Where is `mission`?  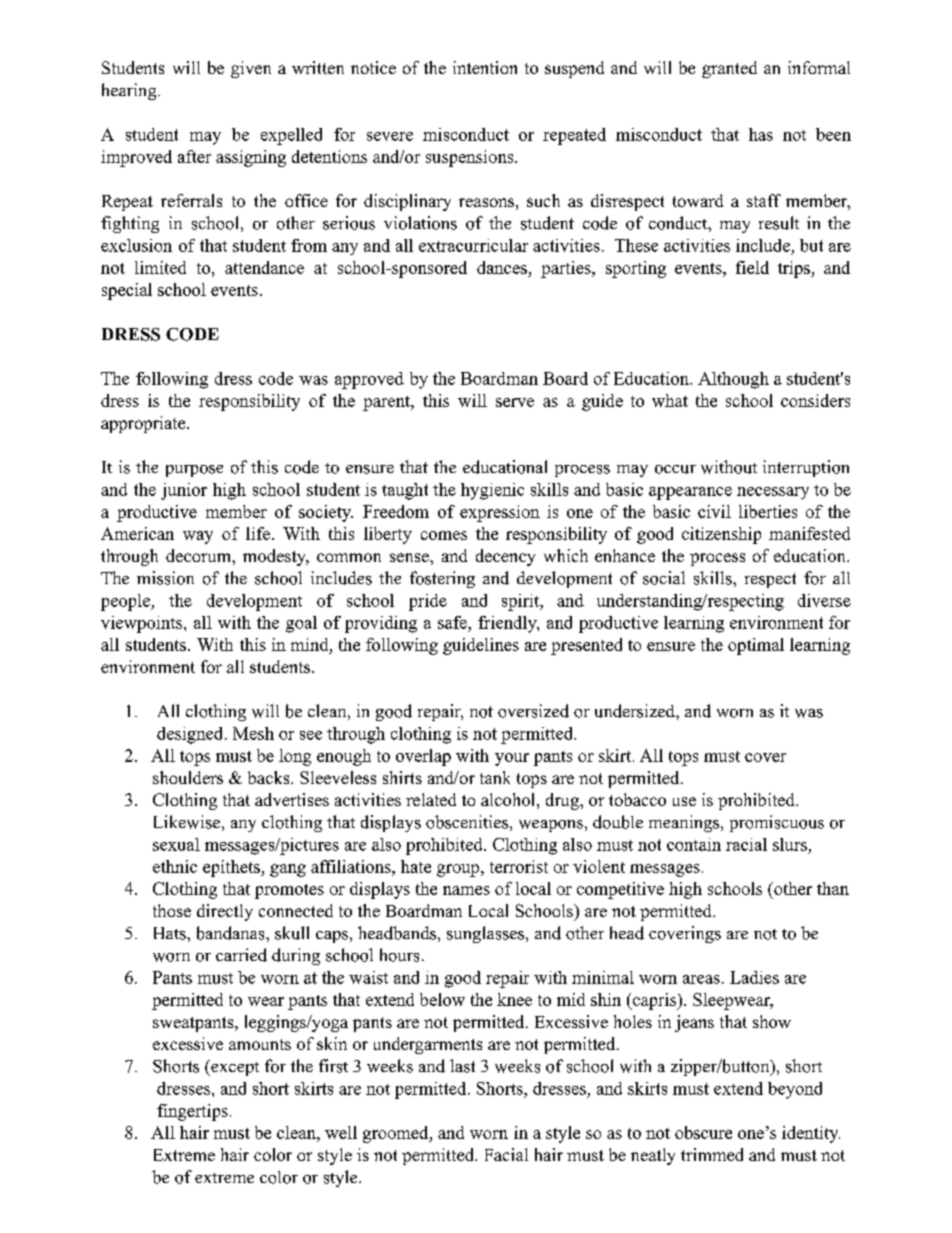
mission is located at coordinates (165, 578).
